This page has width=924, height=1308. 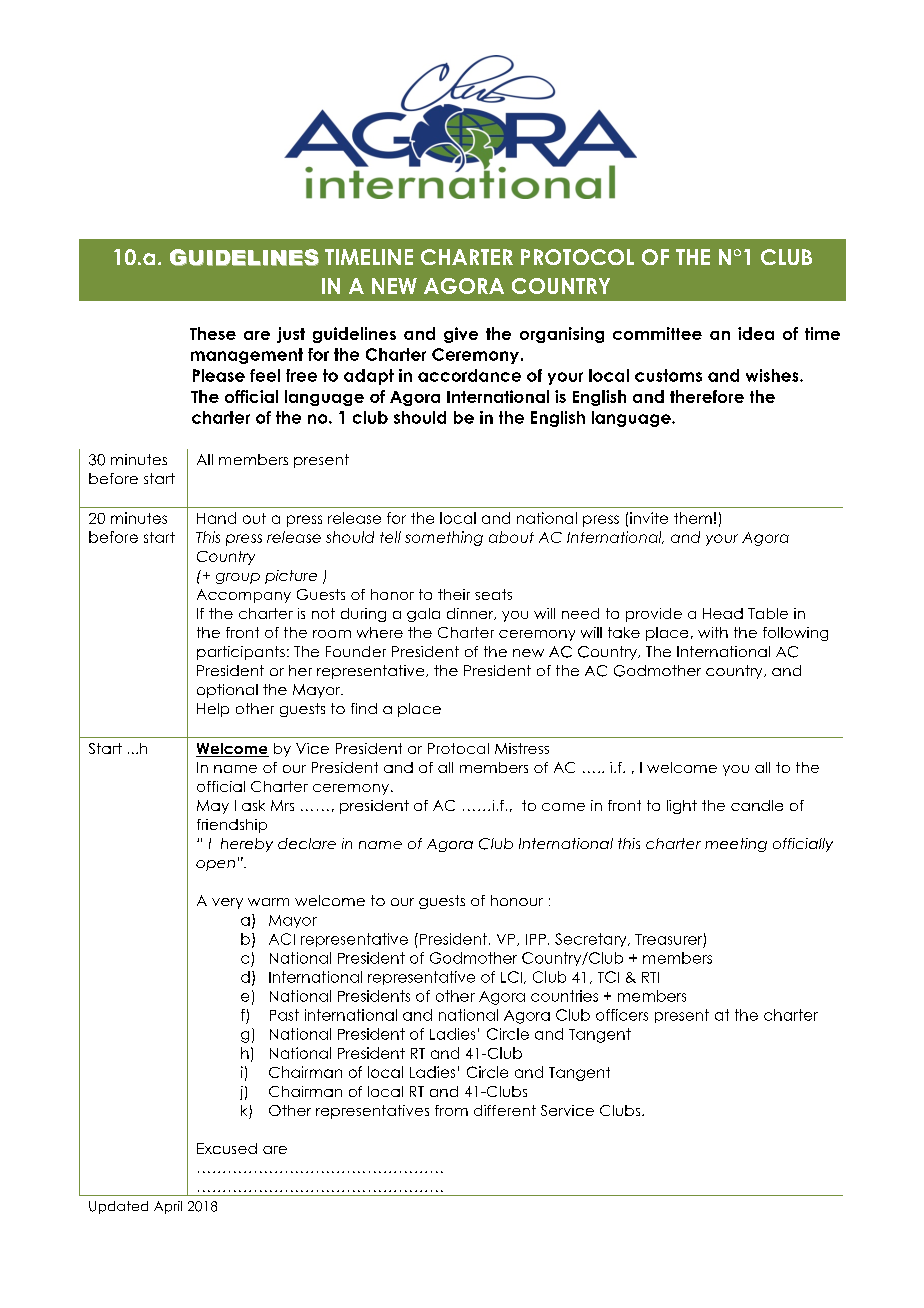 What do you see at coordinates (522, 748) in the page?
I see `Mistress` at bounding box center [522, 748].
